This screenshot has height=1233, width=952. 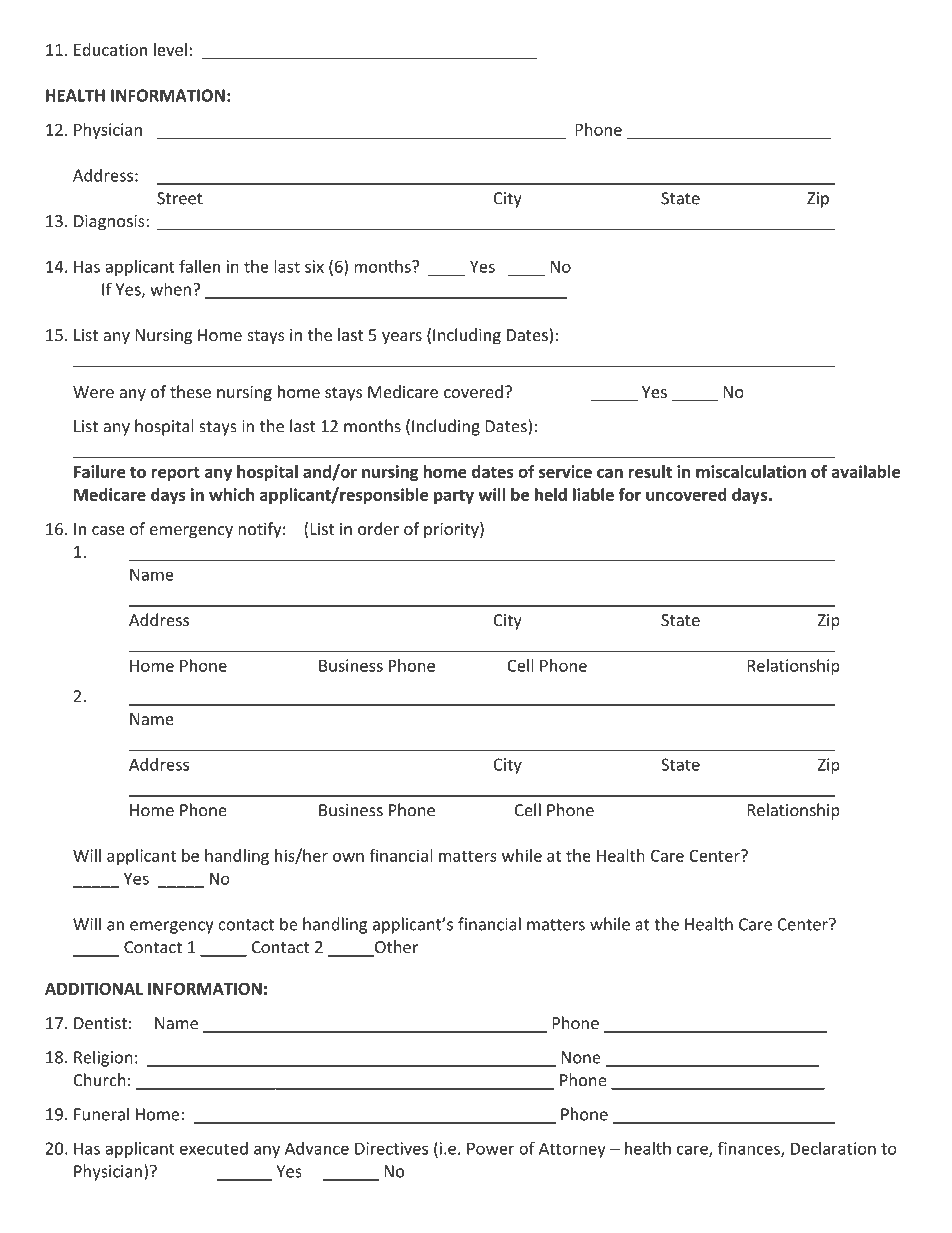 What do you see at coordinates (581, 1057) in the screenshot?
I see `None` at bounding box center [581, 1057].
